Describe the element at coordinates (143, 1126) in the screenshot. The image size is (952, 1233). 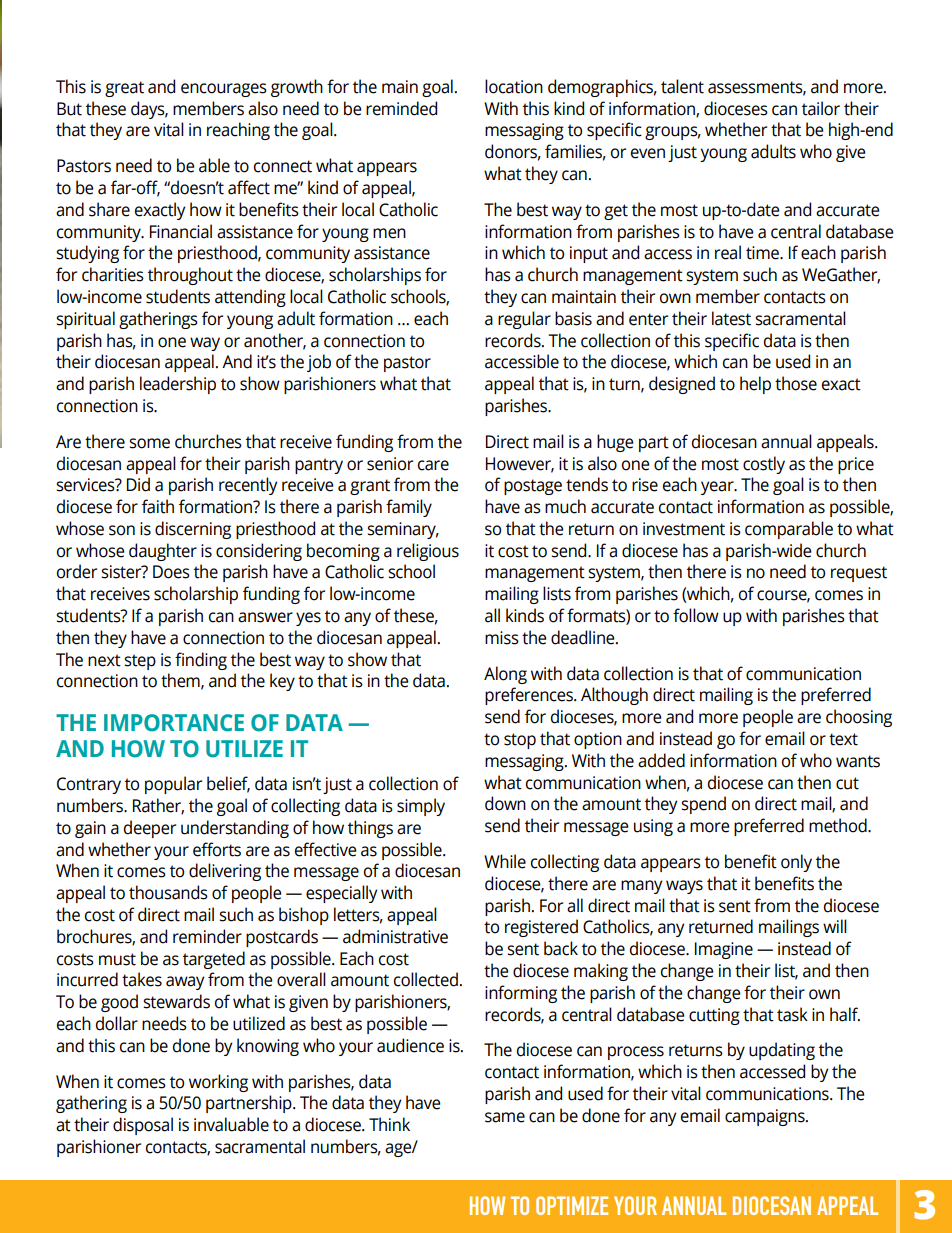
I see `disposal` at that location.
